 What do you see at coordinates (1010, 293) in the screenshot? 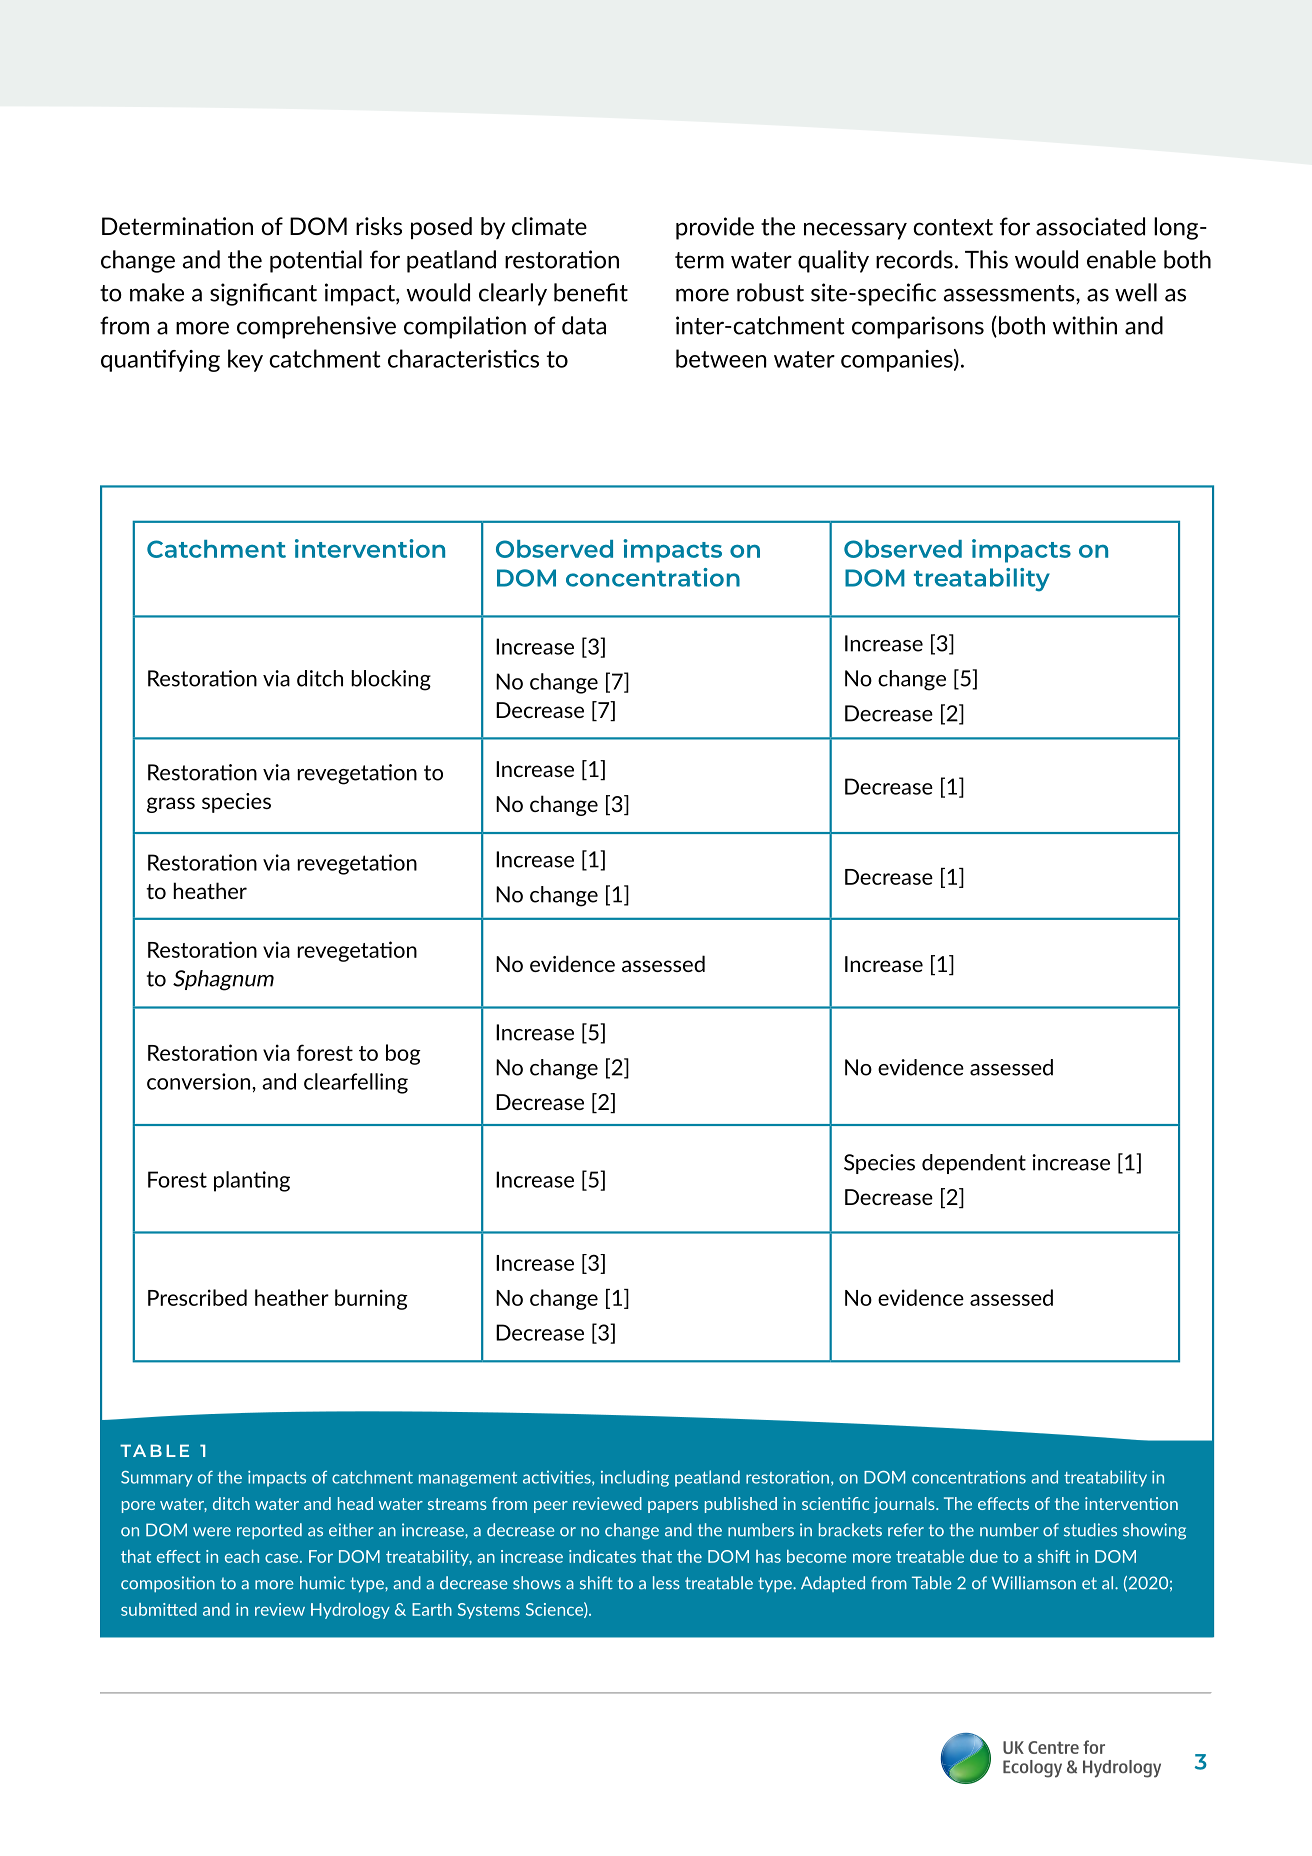
I see `assessments` at bounding box center [1010, 293].
